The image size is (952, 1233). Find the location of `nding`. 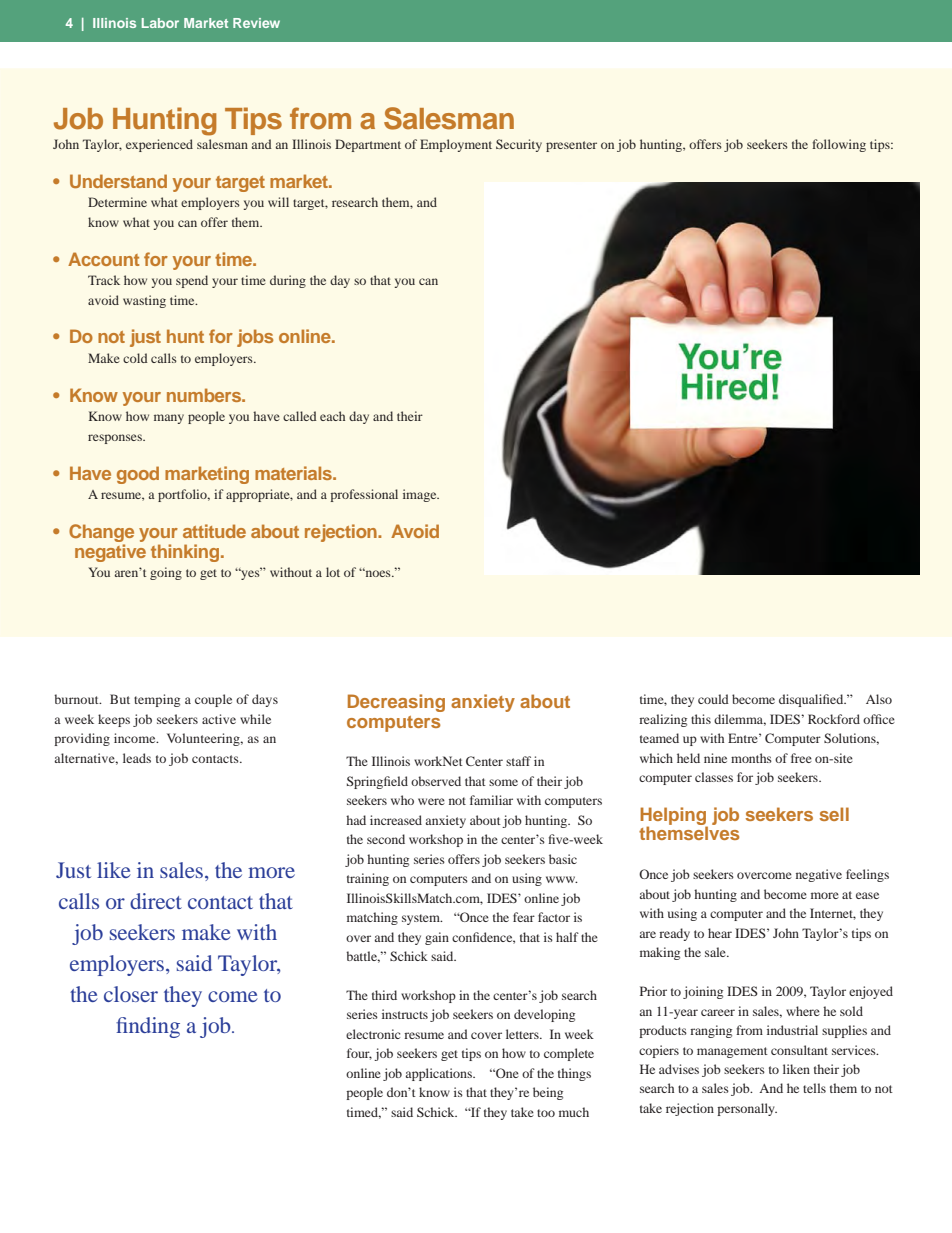

nding is located at coordinates (154, 1027).
